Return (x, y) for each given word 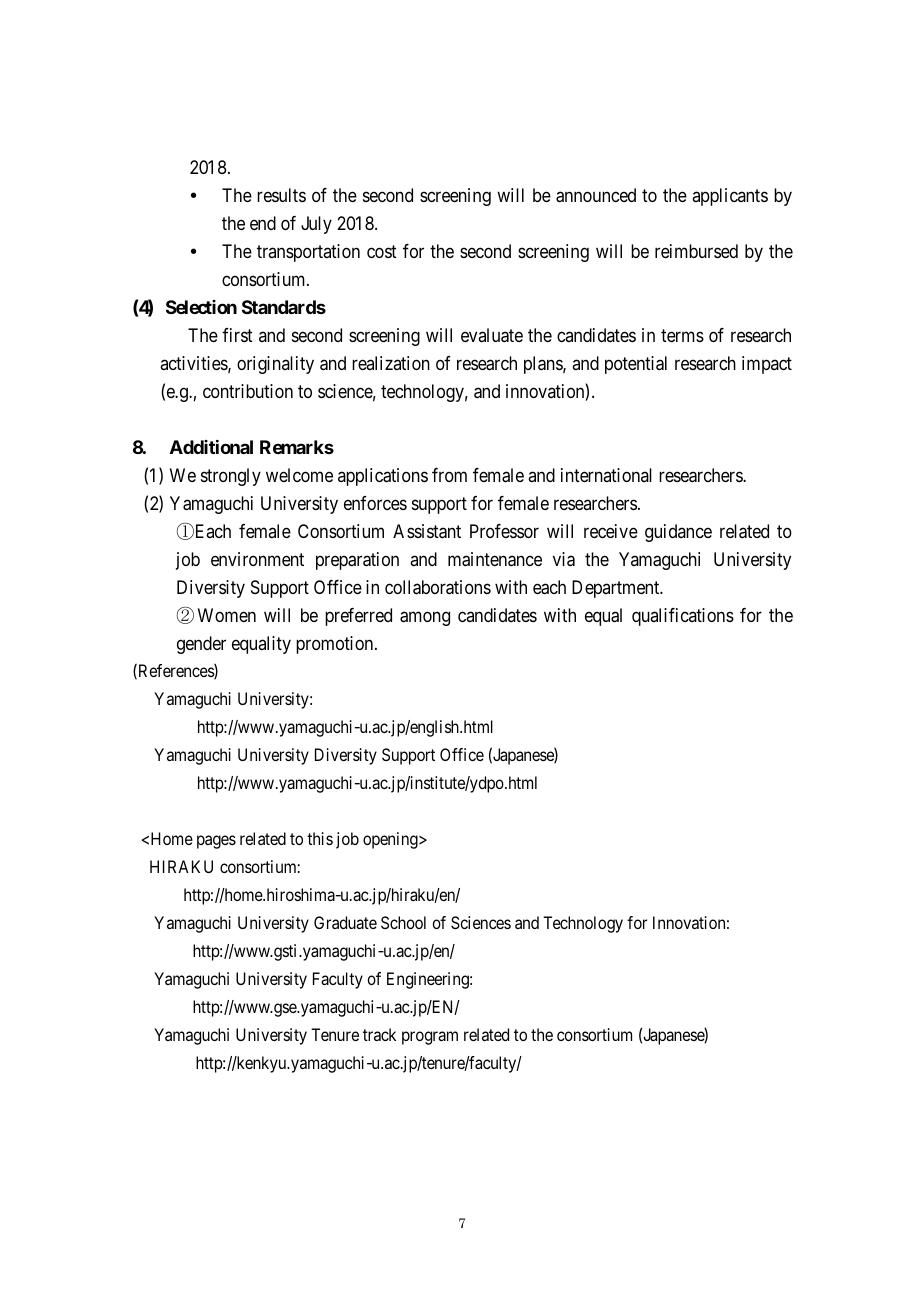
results (281, 195)
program (430, 1038)
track (379, 1034)
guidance (678, 533)
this (320, 838)
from (449, 475)
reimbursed (696, 251)
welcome (299, 475)
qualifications (683, 617)
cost (382, 251)
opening (391, 840)
